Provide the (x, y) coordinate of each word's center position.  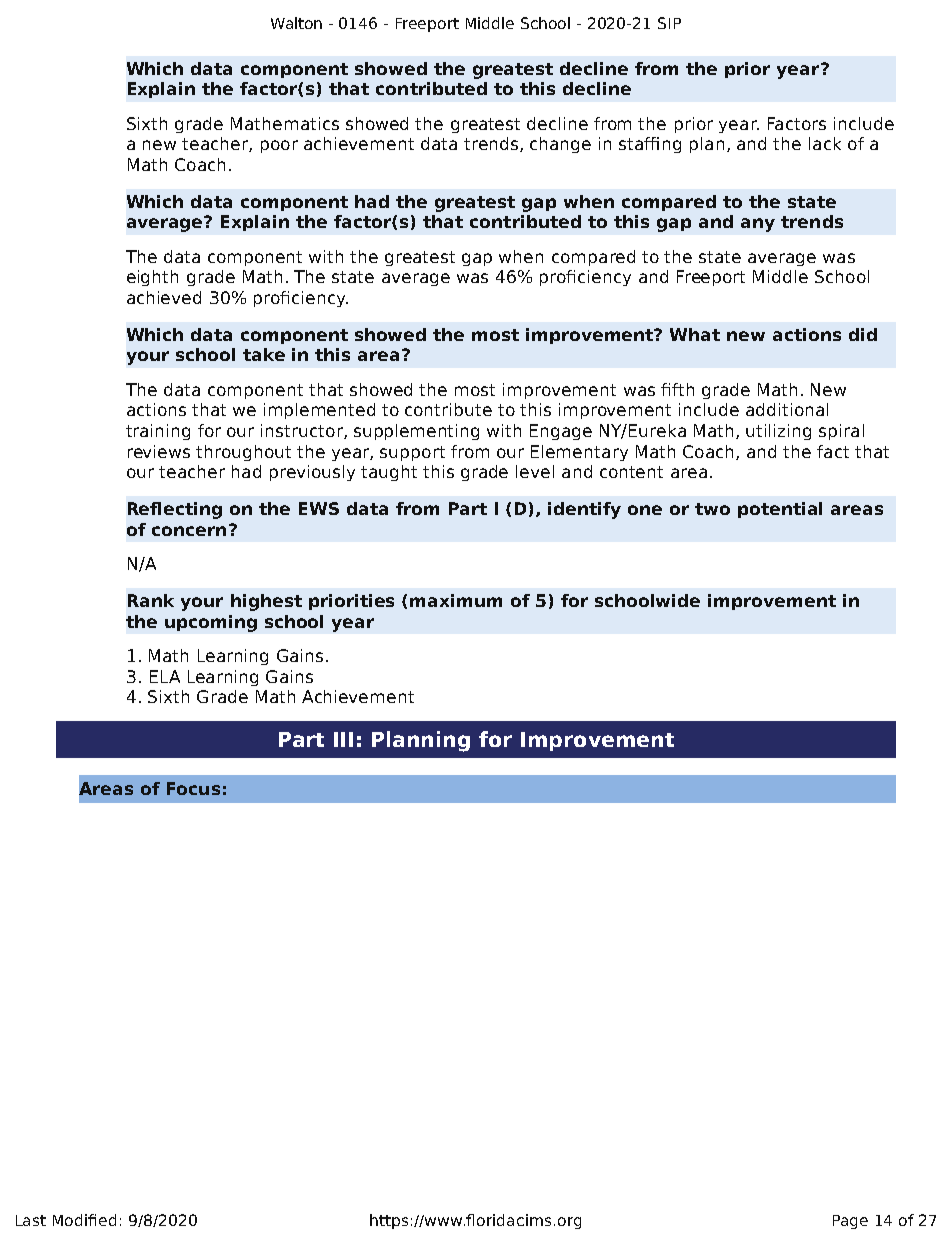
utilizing (778, 432)
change (560, 145)
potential (780, 510)
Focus (193, 788)
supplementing (416, 432)
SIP (669, 23)
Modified (84, 1220)
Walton (296, 23)
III (343, 739)
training (158, 432)
